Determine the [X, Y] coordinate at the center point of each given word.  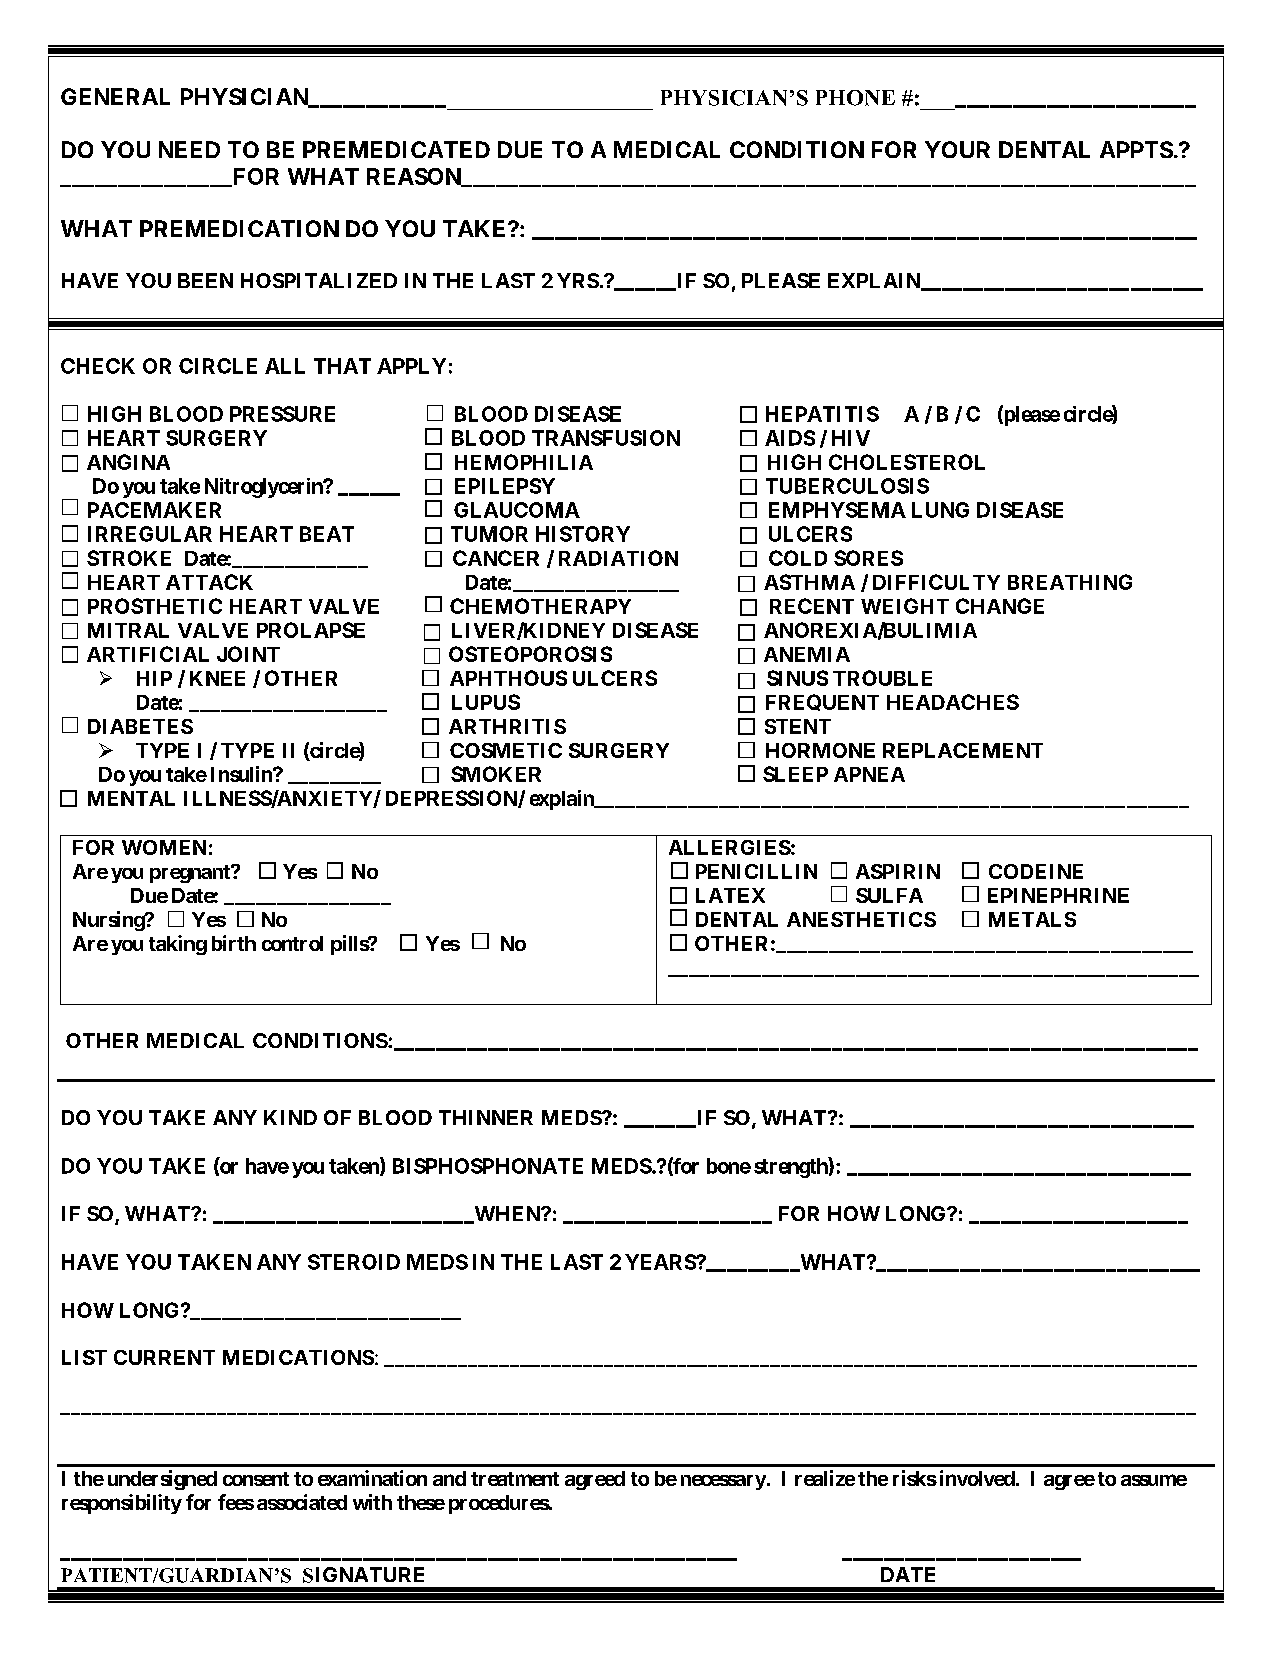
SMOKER [496, 774]
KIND [290, 1117]
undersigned [162, 1480]
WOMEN [164, 847]
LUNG [940, 510]
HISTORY [583, 534]
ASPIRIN [898, 871]
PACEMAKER [154, 510]
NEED [189, 149]
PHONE [855, 98]
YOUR [957, 149]
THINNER [486, 1117]
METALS [1032, 919]
